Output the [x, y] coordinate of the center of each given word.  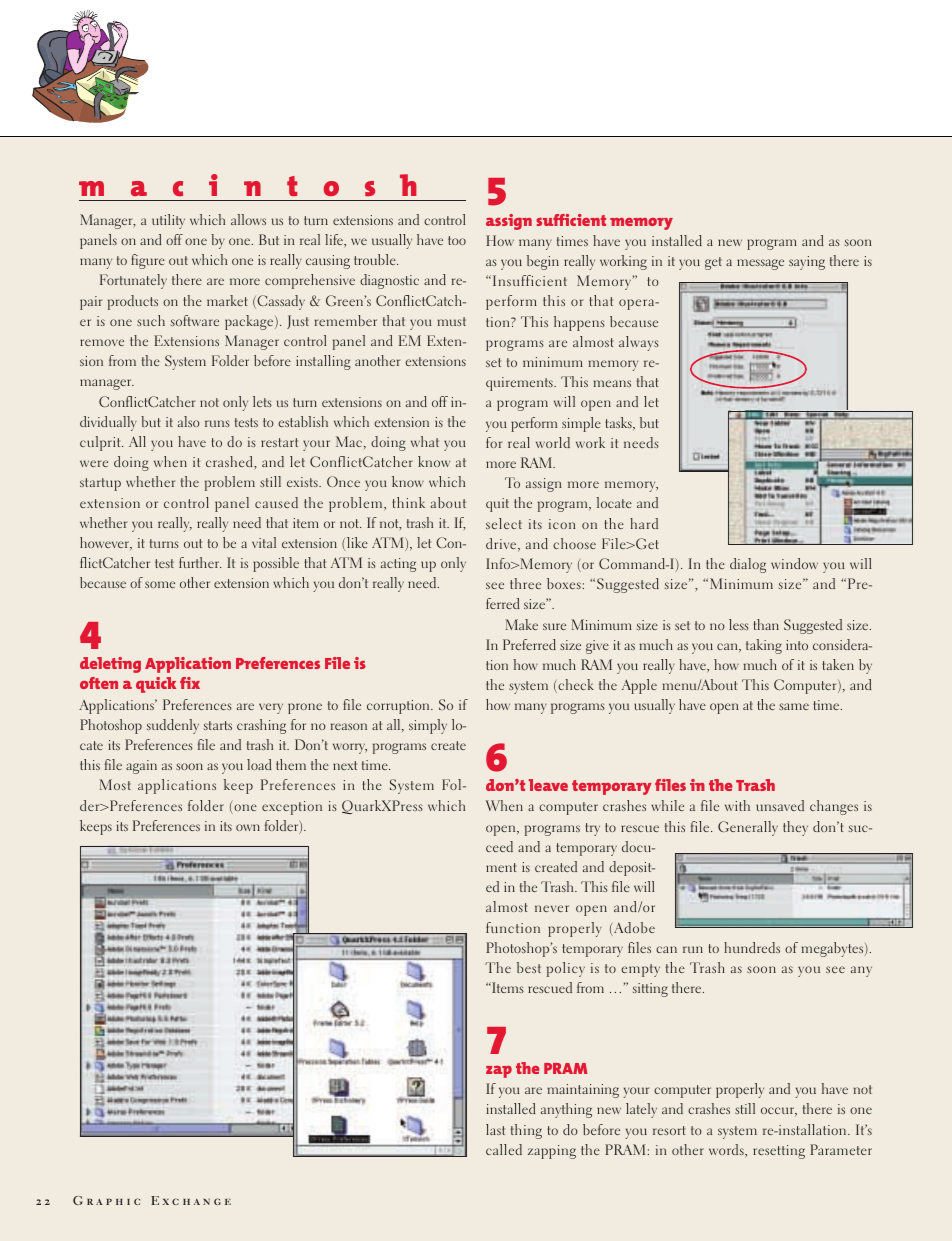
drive [502, 544]
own [248, 827]
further [200, 562]
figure [148, 261]
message [760, 264]
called [504, 1149]
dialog [748, 565]
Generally [748, 828]
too [457, 240]
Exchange [191, 1200]
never [552, 908]
